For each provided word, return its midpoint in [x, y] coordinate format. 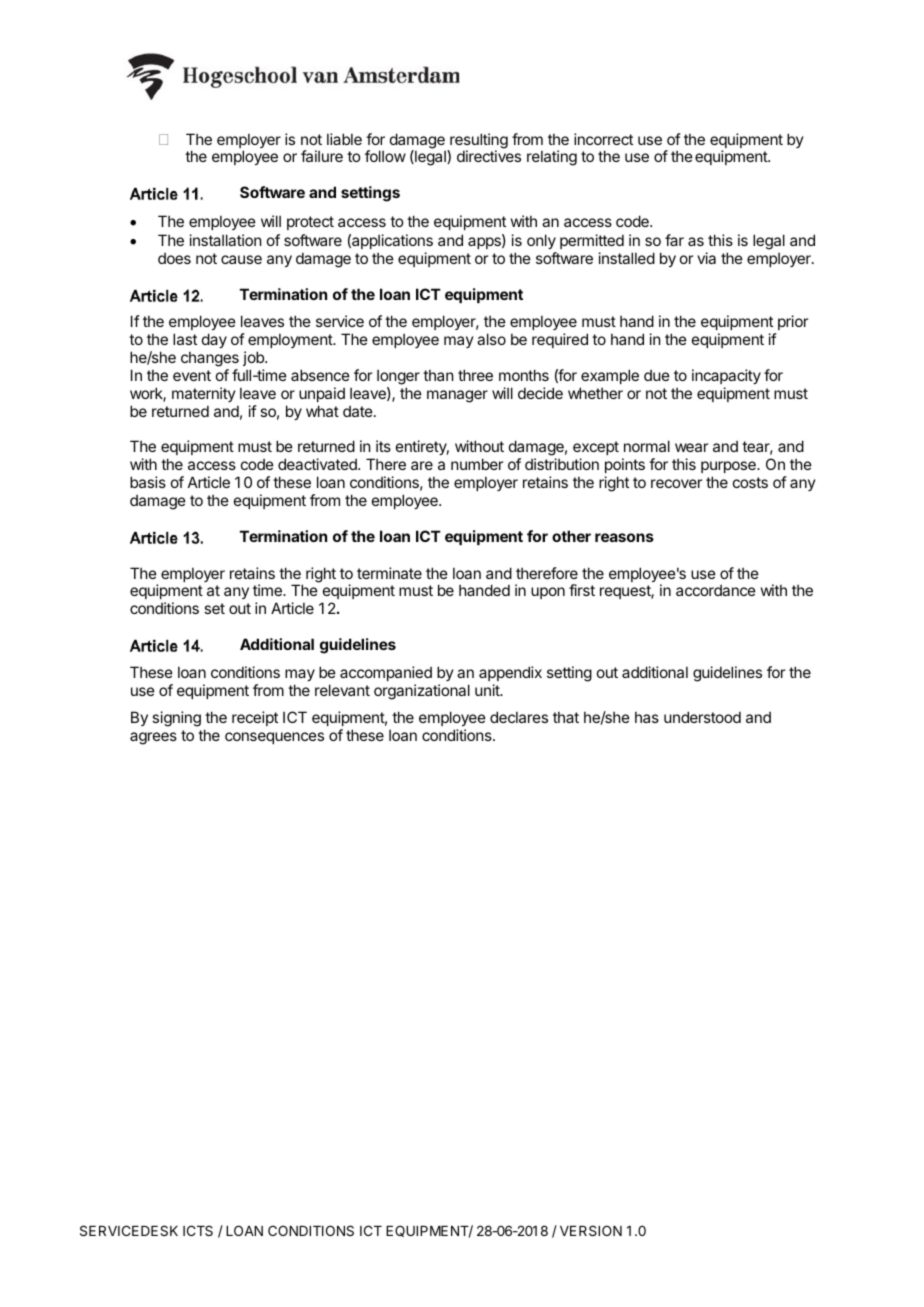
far [674, 240]
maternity [204, 394]
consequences [274, 738]
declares [519, 717]
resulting [478, 142]
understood [702, 717]
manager [457, 396]
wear [691, 447]
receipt [255, 718]
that [566, 717]
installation [225, 240]
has [647, 717]
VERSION [591, 1230]
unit [488, 690]
